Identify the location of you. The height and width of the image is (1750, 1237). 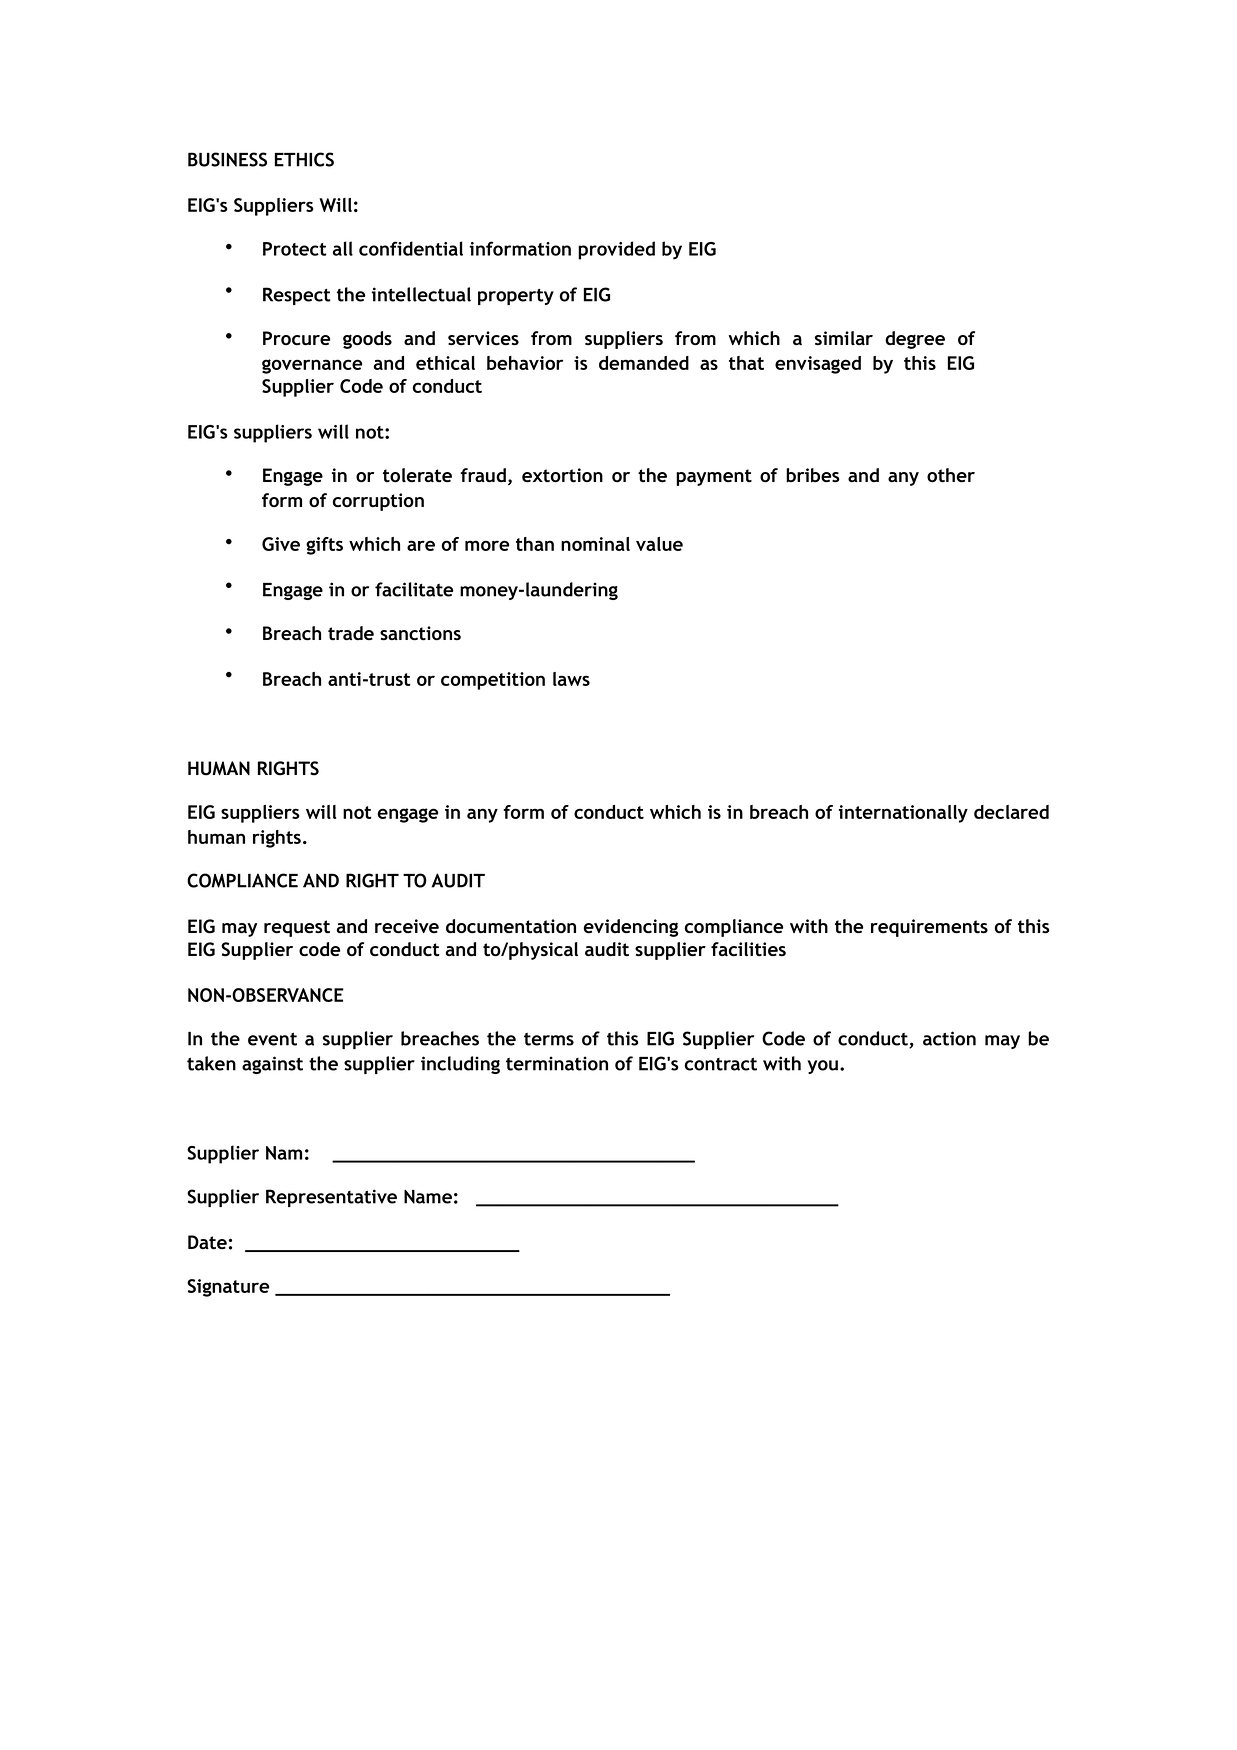
(823, 1067).
